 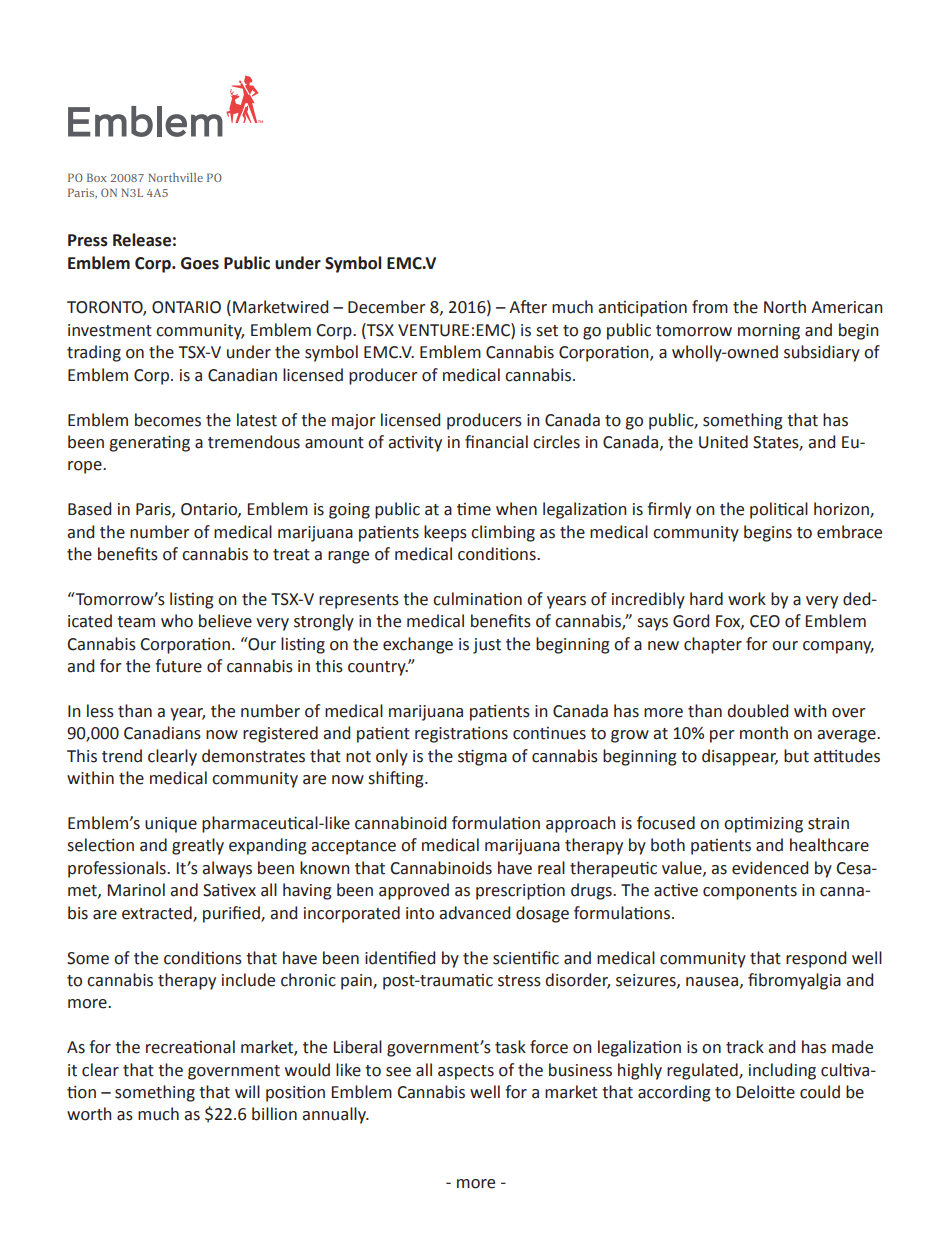 What do you see at coordinates (142, 240) in the document?
I see `Release` at bounding box center [142, 240].
